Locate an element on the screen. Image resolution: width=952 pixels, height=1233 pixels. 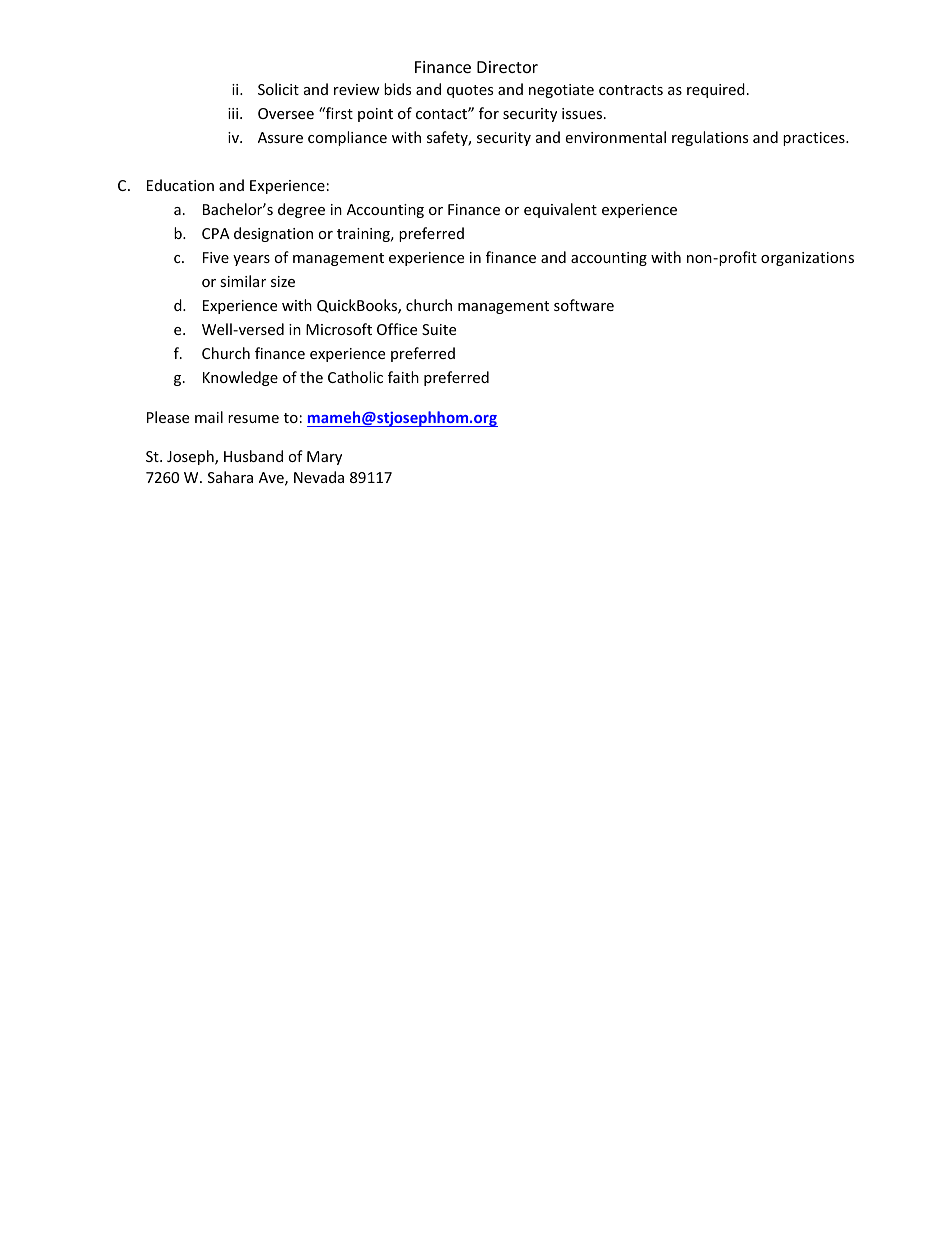
Microsoft is located at coordinates (339, 329).
